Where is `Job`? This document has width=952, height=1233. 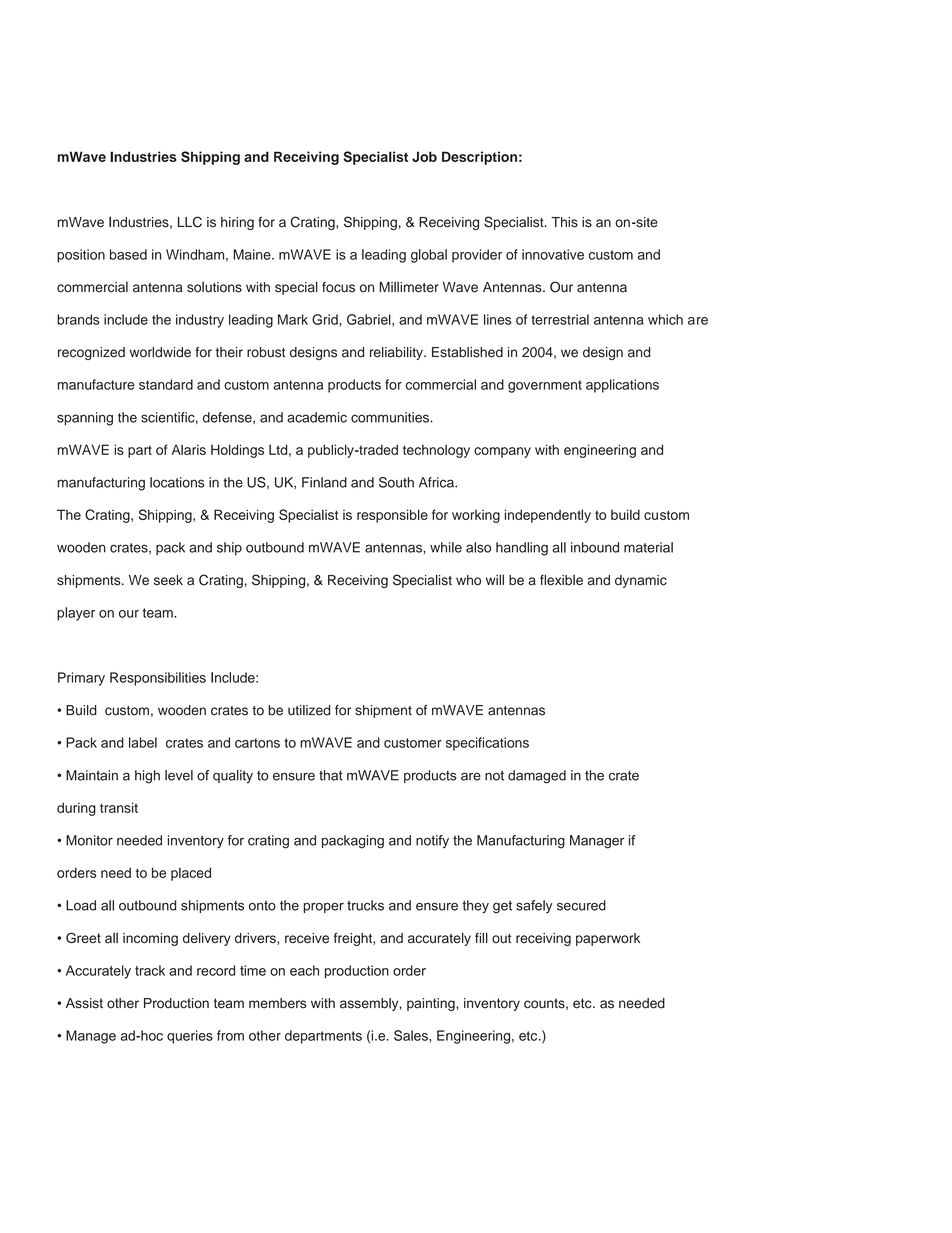 Job is located at coordinates (424, 156).
